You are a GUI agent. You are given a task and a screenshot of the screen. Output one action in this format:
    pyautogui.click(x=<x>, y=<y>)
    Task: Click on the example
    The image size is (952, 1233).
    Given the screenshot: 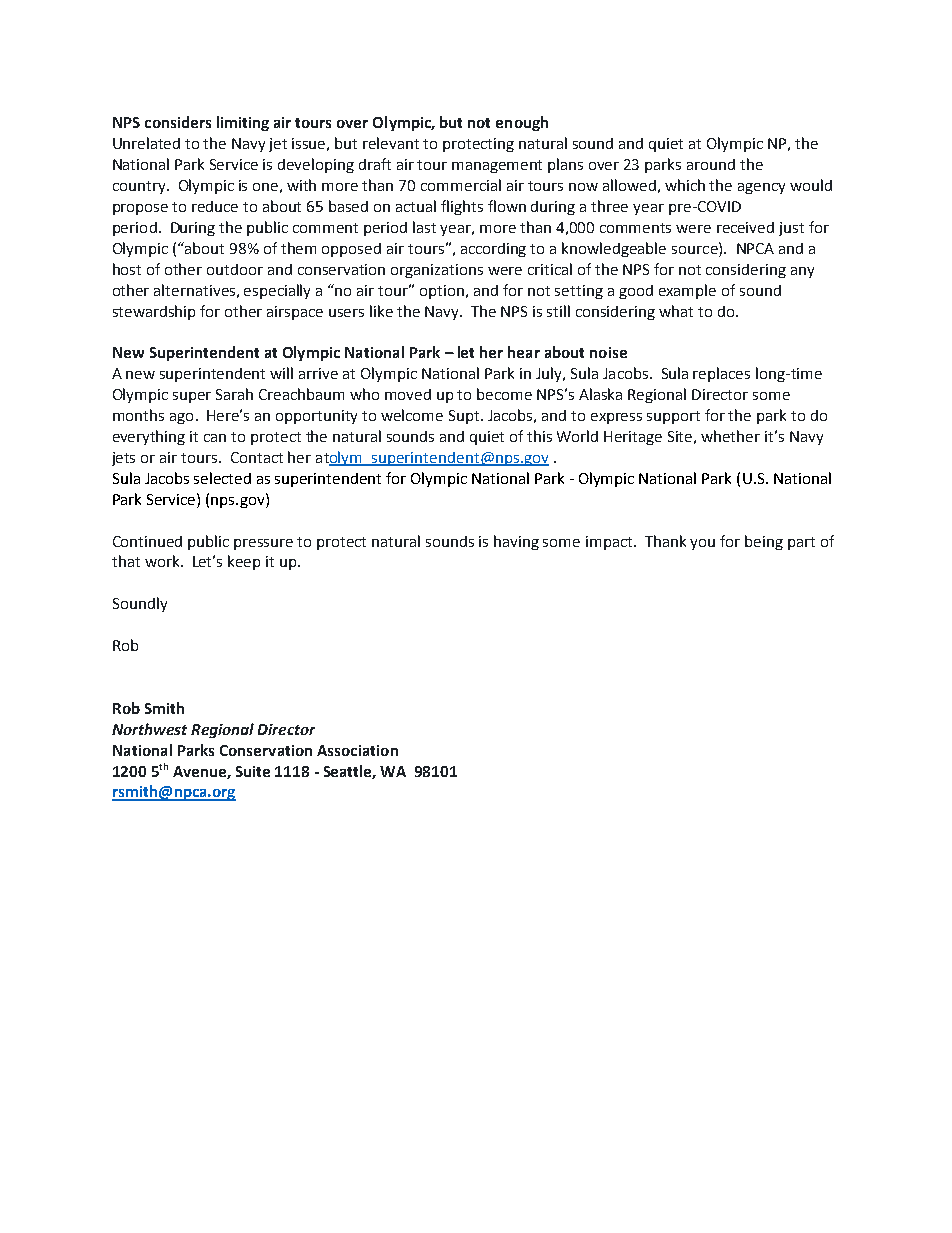 What is the action you would take?
    pyautogui.click(x=687, y=291)
